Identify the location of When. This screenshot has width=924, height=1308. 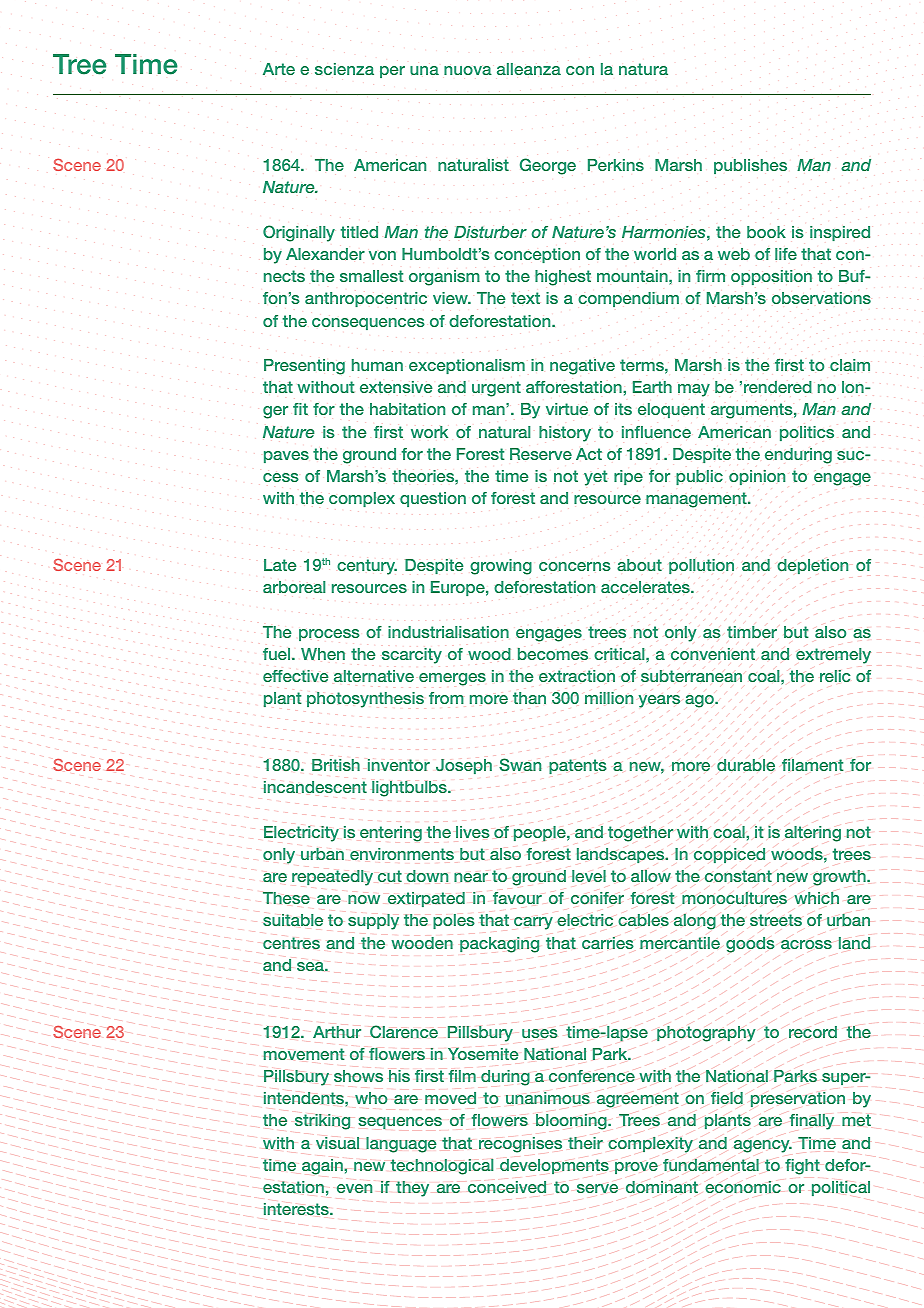
(323, 654).
